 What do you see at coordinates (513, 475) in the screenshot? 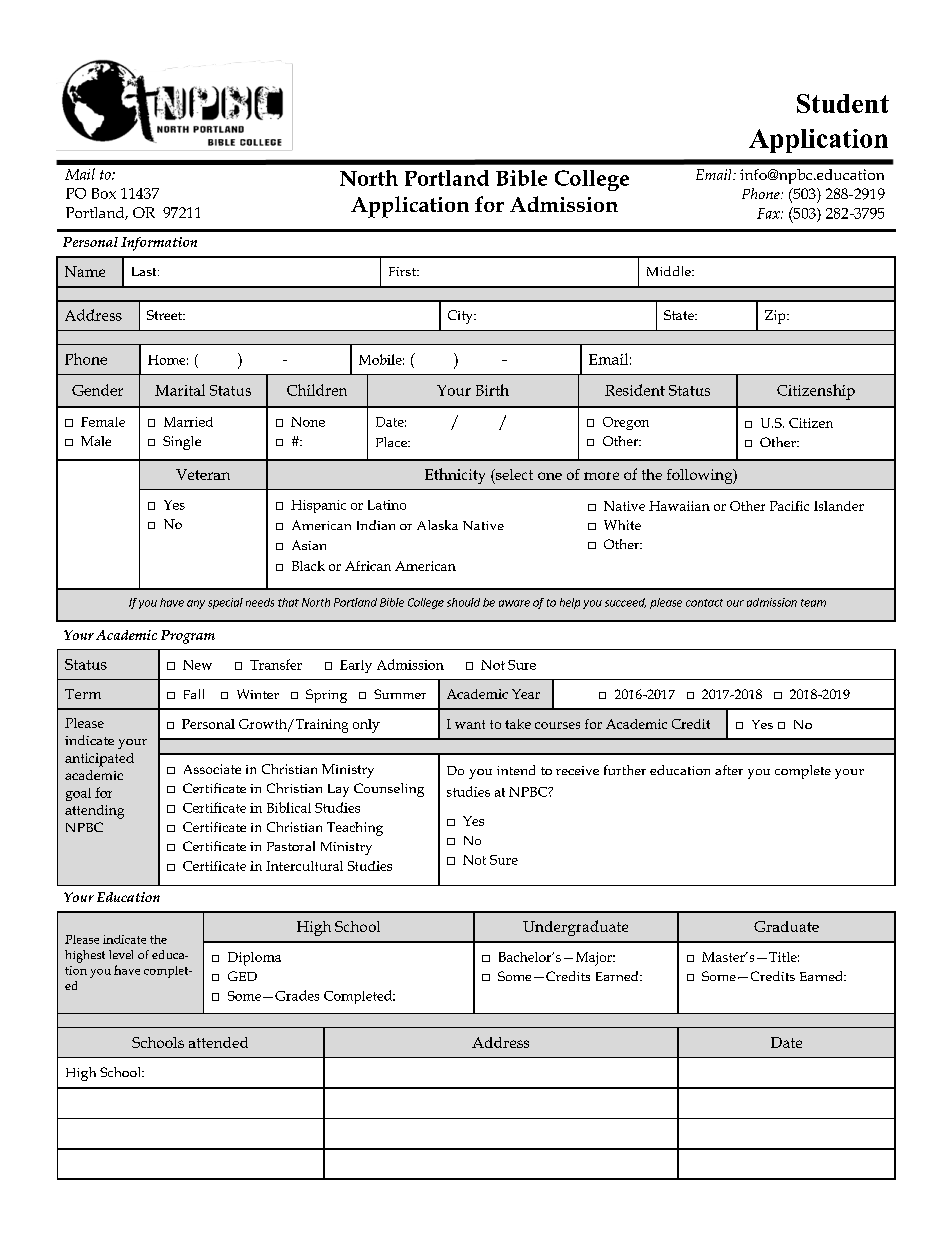
I see `select` at bounding box center [513, 475].
